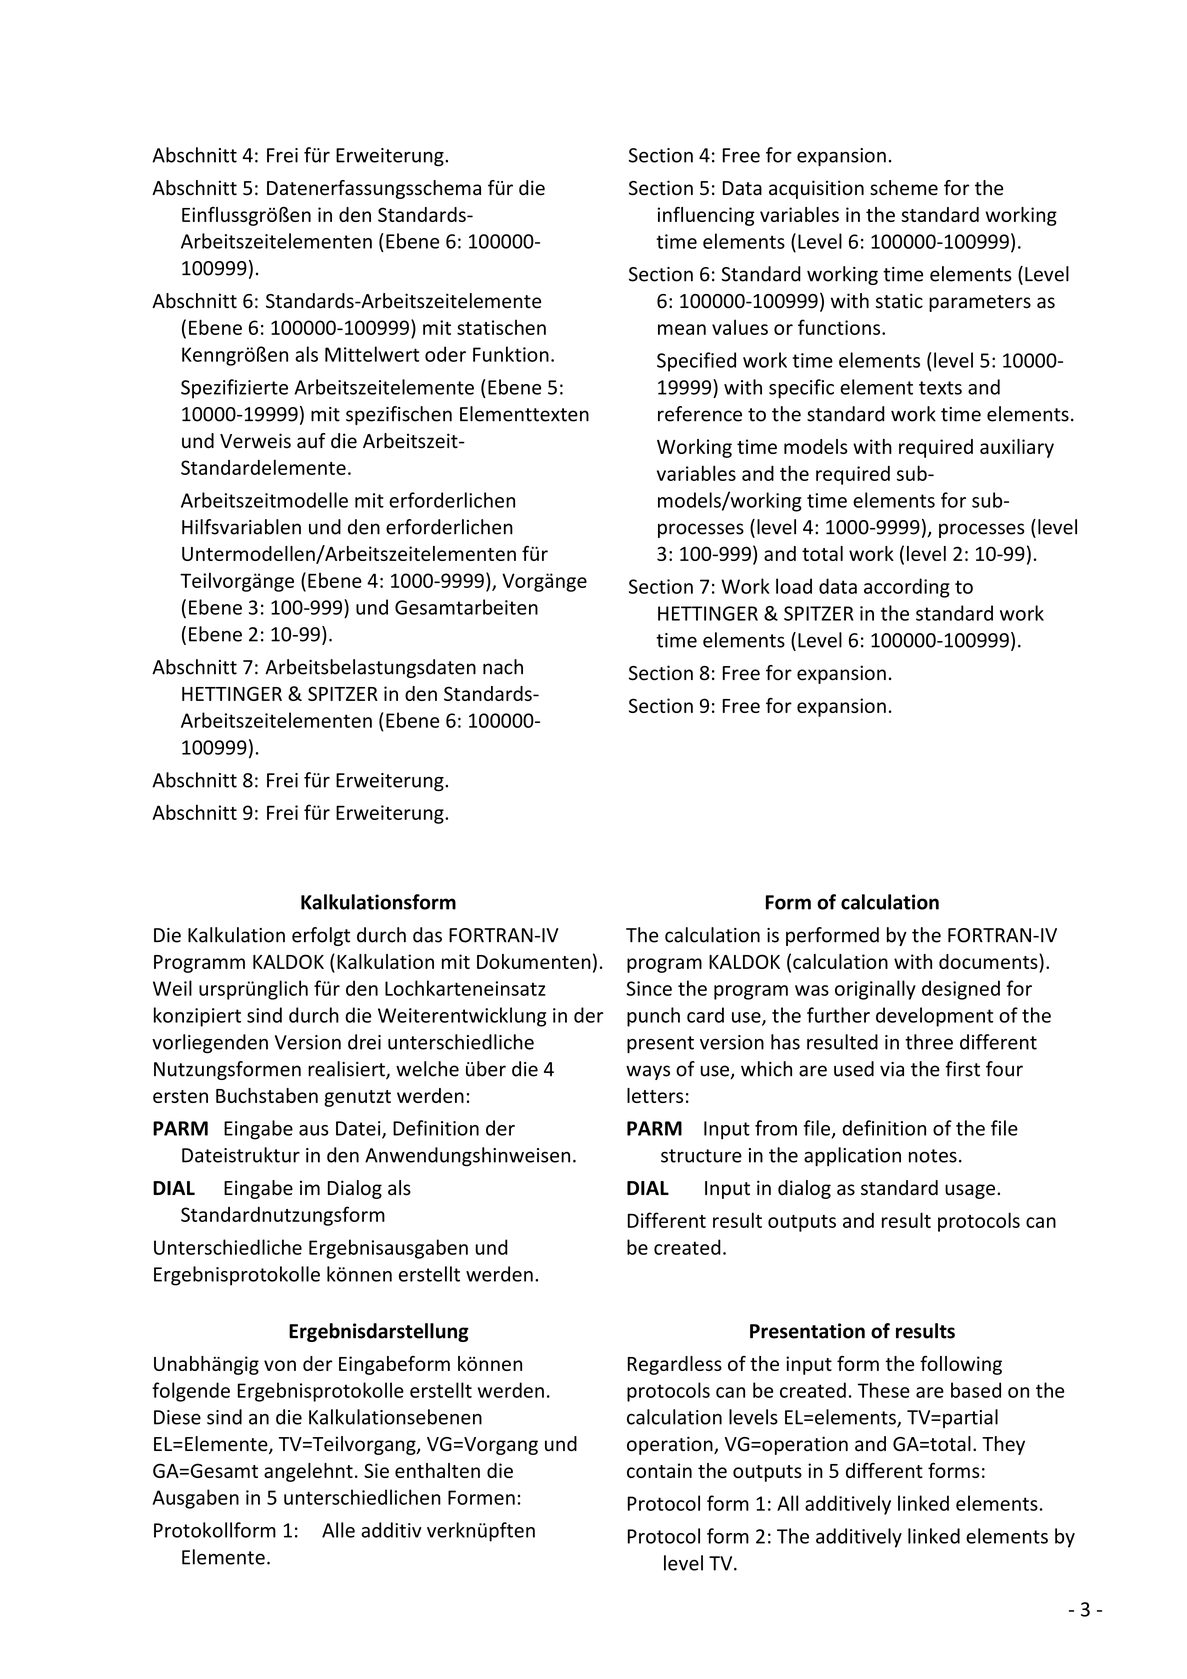 The height and width of the screenshot is (1679, 1187). I want to click on contain, so click(659, 1470).
